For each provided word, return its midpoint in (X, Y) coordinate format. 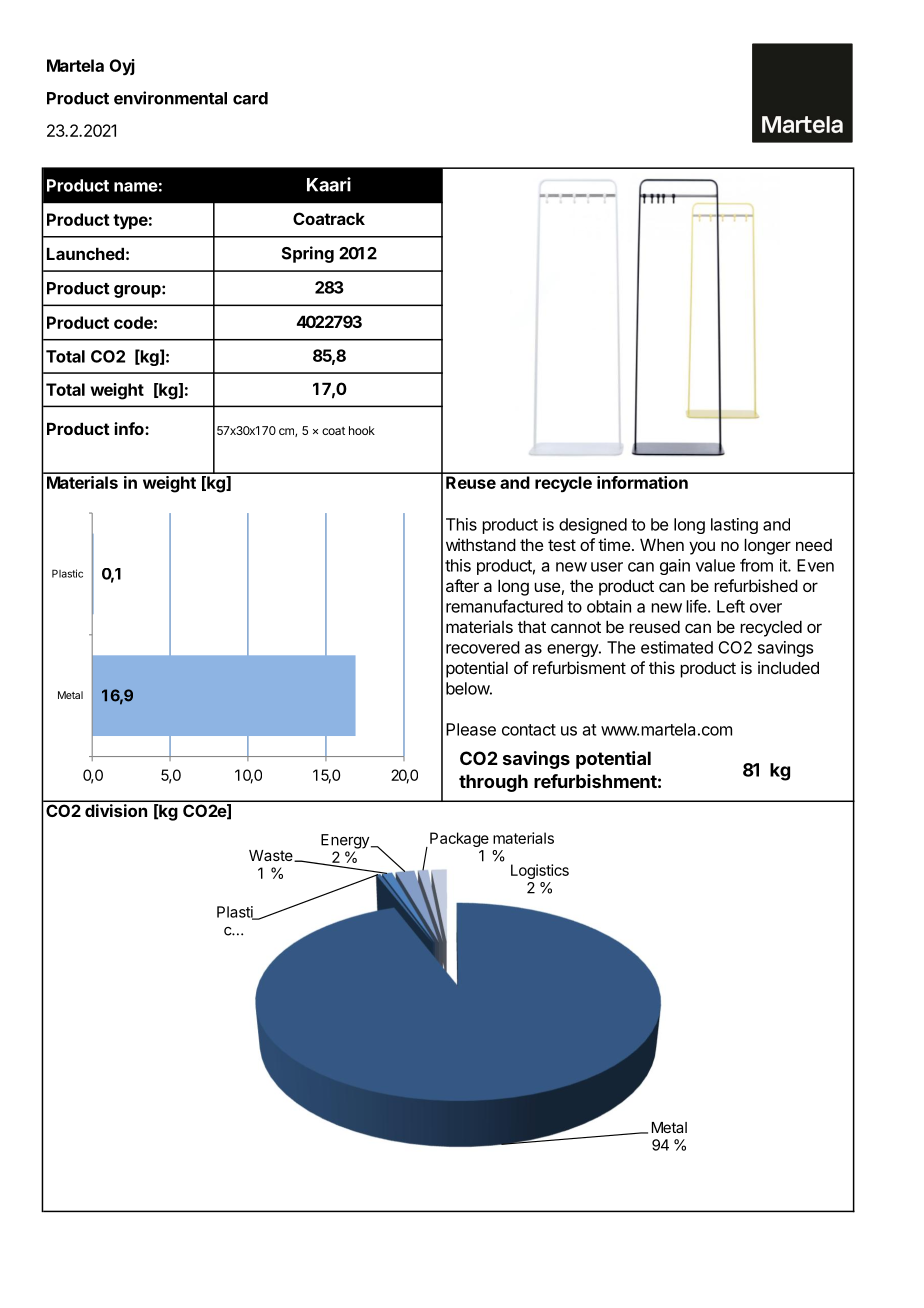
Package (459, 839)
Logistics (540, 871)
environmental (170, 98)
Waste (272, 856)
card (250, 98)
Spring (308, 254)
